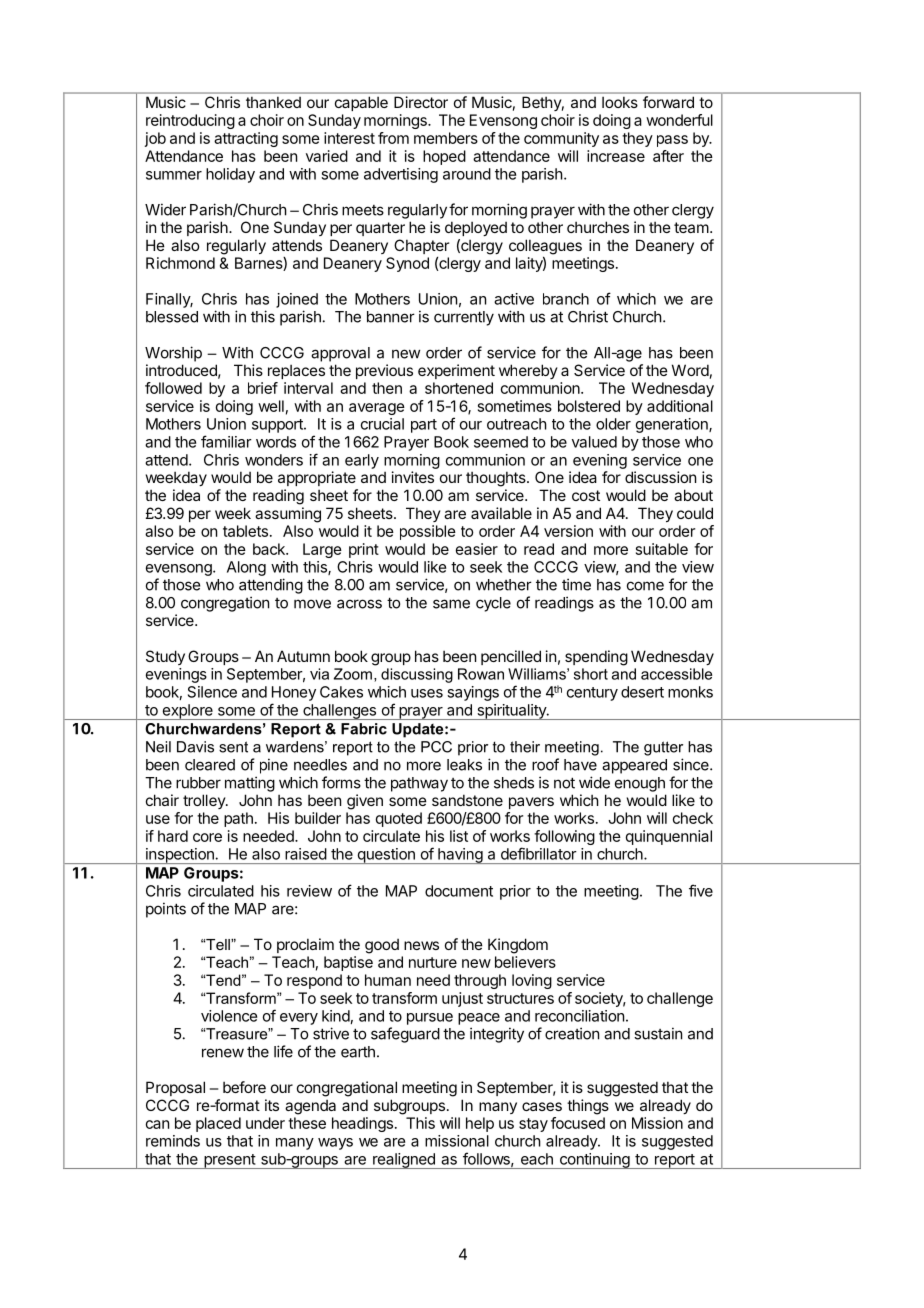  I want to click on spending, so click(596, 658).
